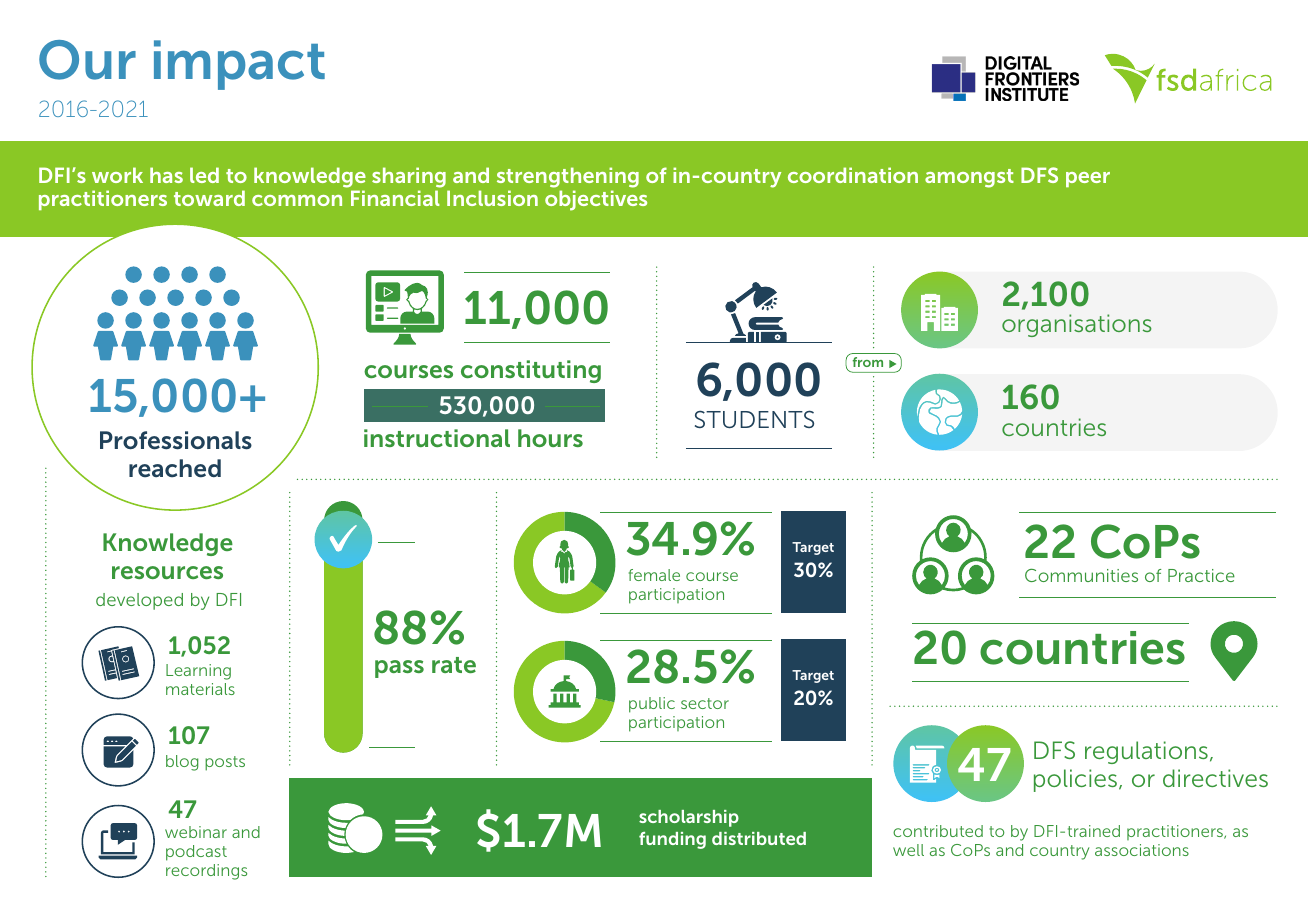 The width and height of the screenshot is (1308, 924). Describe the element at coordinates (175, 468) in the screenshot. I see `reached` at that location.
